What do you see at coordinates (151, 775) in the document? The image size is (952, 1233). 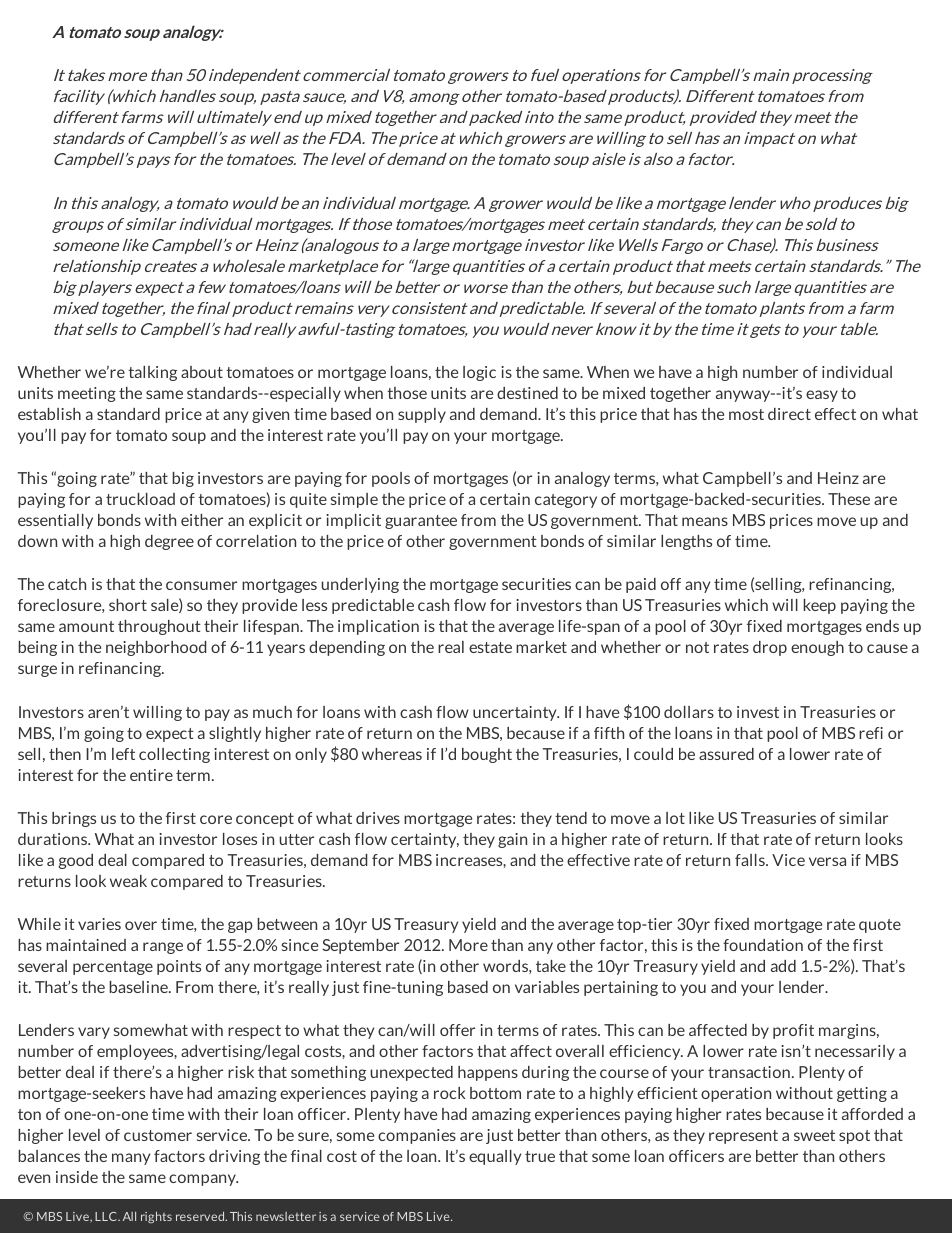 I see `entire` at bounding box center [151, 775].
